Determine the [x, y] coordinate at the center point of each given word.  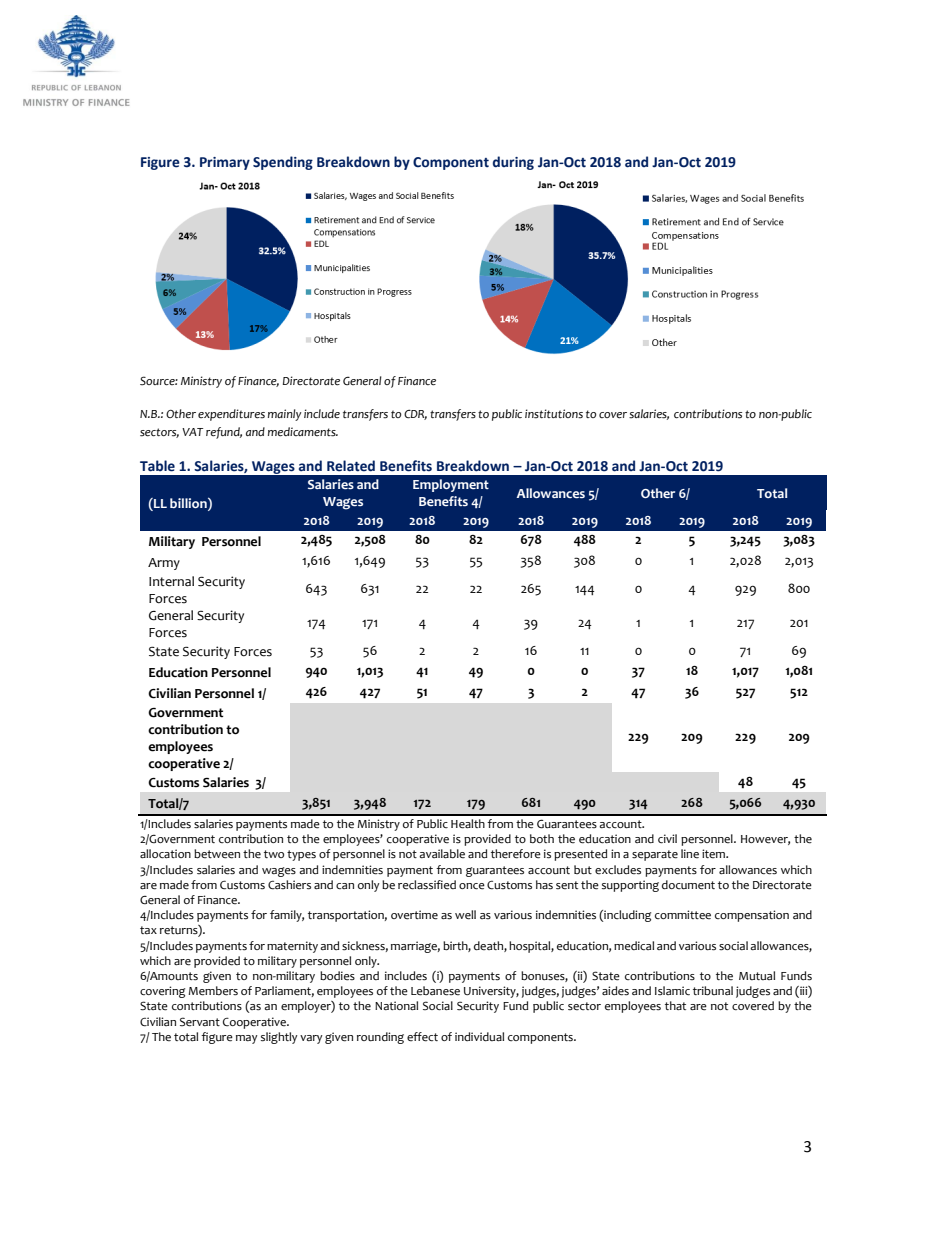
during [513, 163]
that [675, 1005]
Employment [451, 485]
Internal [171, 581]
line [690, 854]
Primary [225, 163]
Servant [200, 1022]
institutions [554, 414]
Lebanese [435, 991]
